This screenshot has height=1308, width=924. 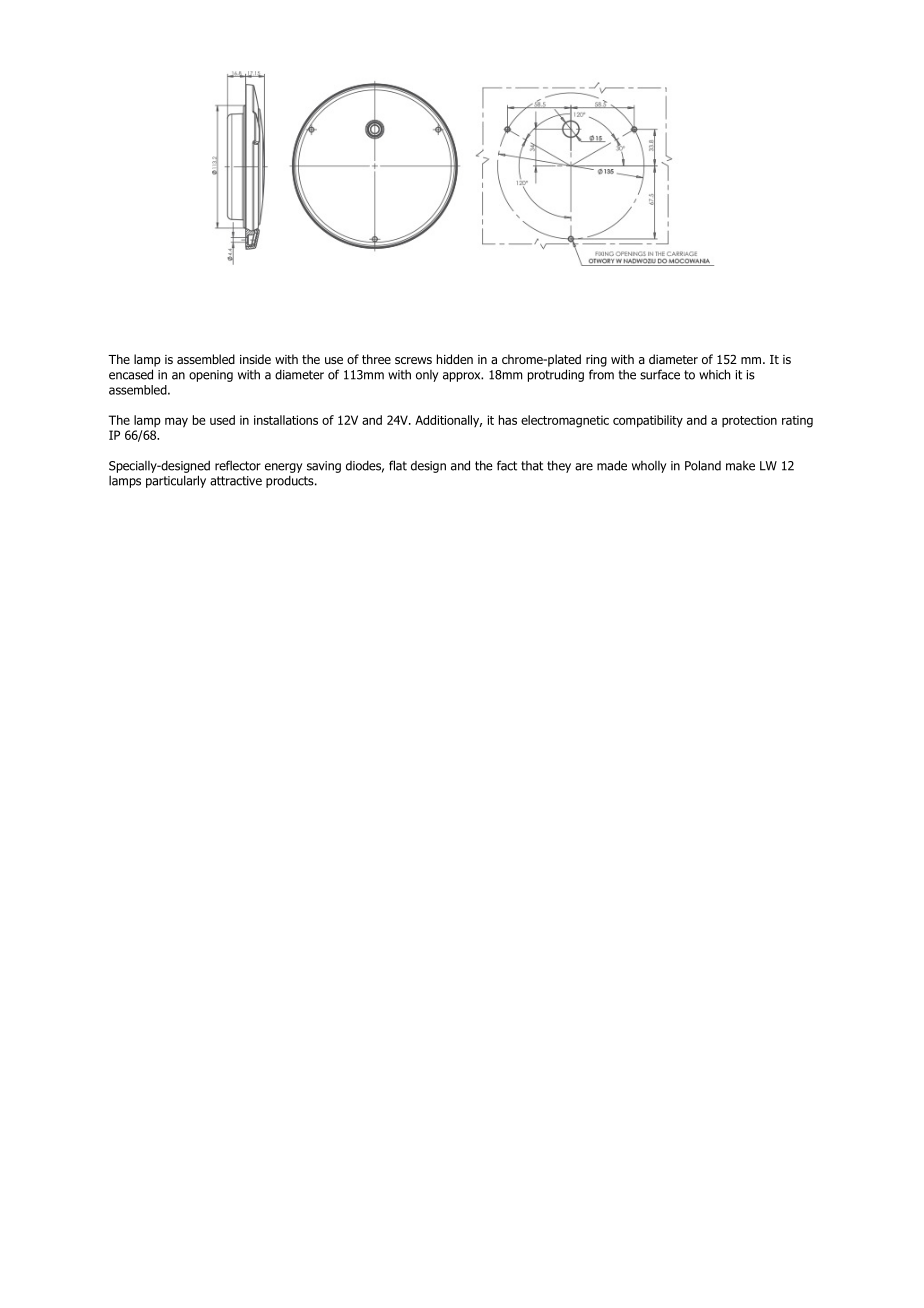 I want to click on inside, so click(x=255, y=359).
